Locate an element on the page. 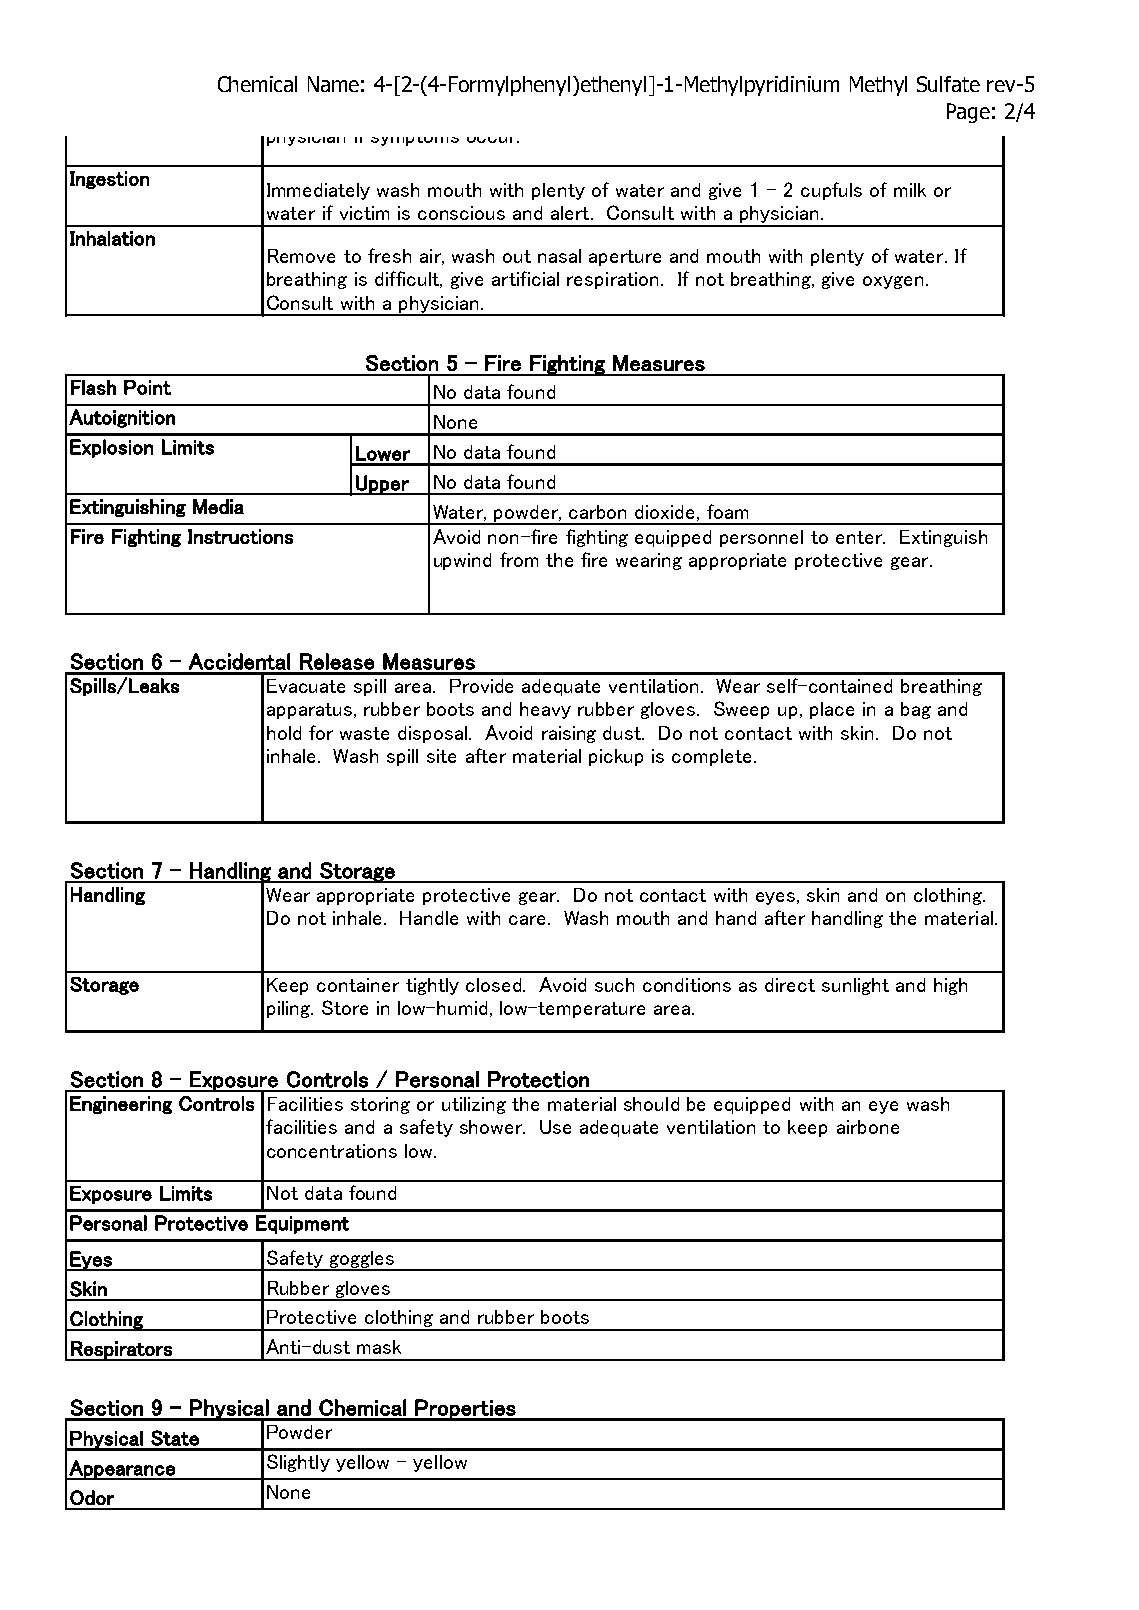  raising is located at coordinates (569, 734).
